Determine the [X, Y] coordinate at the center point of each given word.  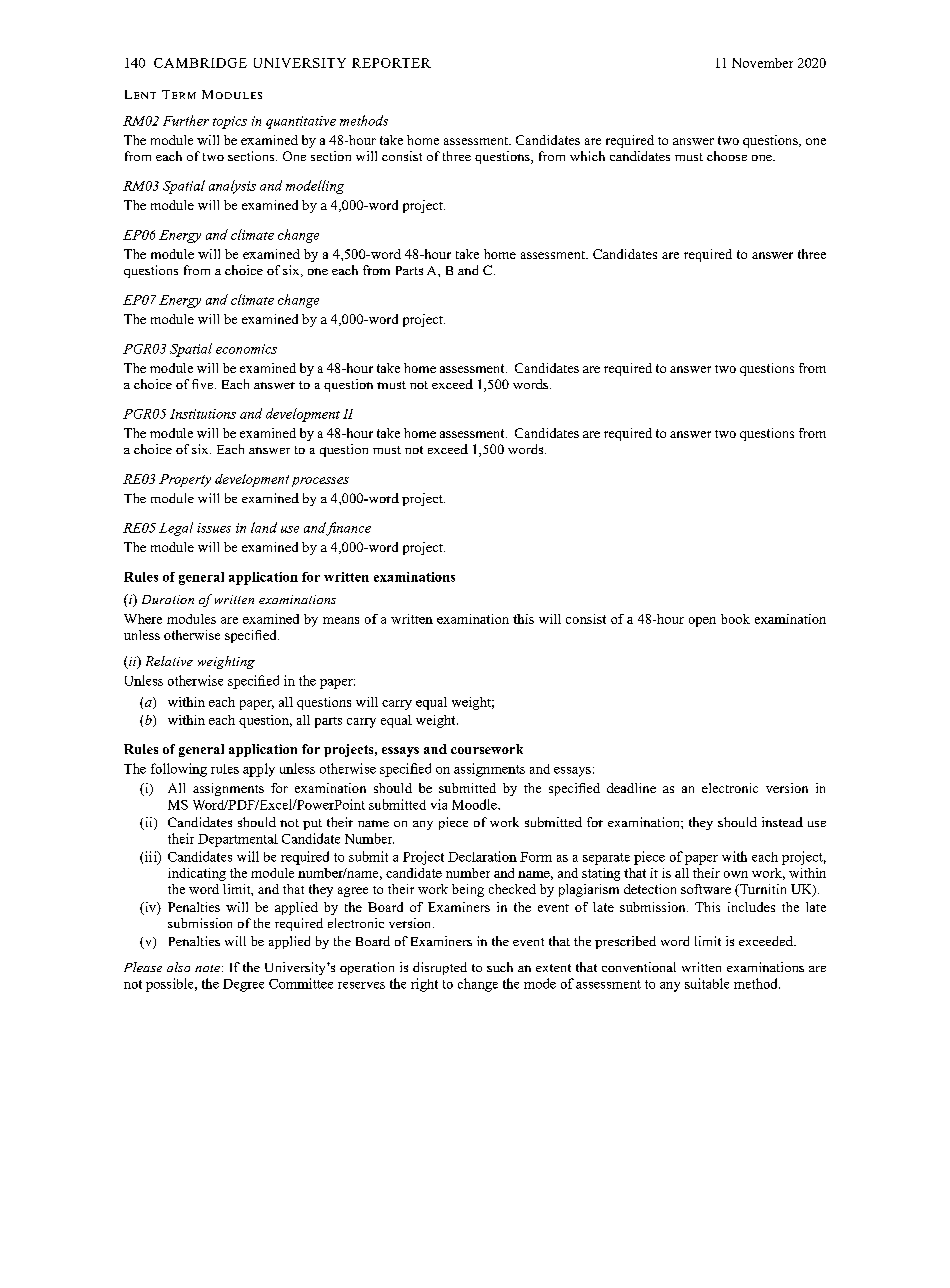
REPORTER [391, 63]
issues [214, 528]
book [735, 619]
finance [348, 529]
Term [179, 94]
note [209, 968]
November [762, 63]
